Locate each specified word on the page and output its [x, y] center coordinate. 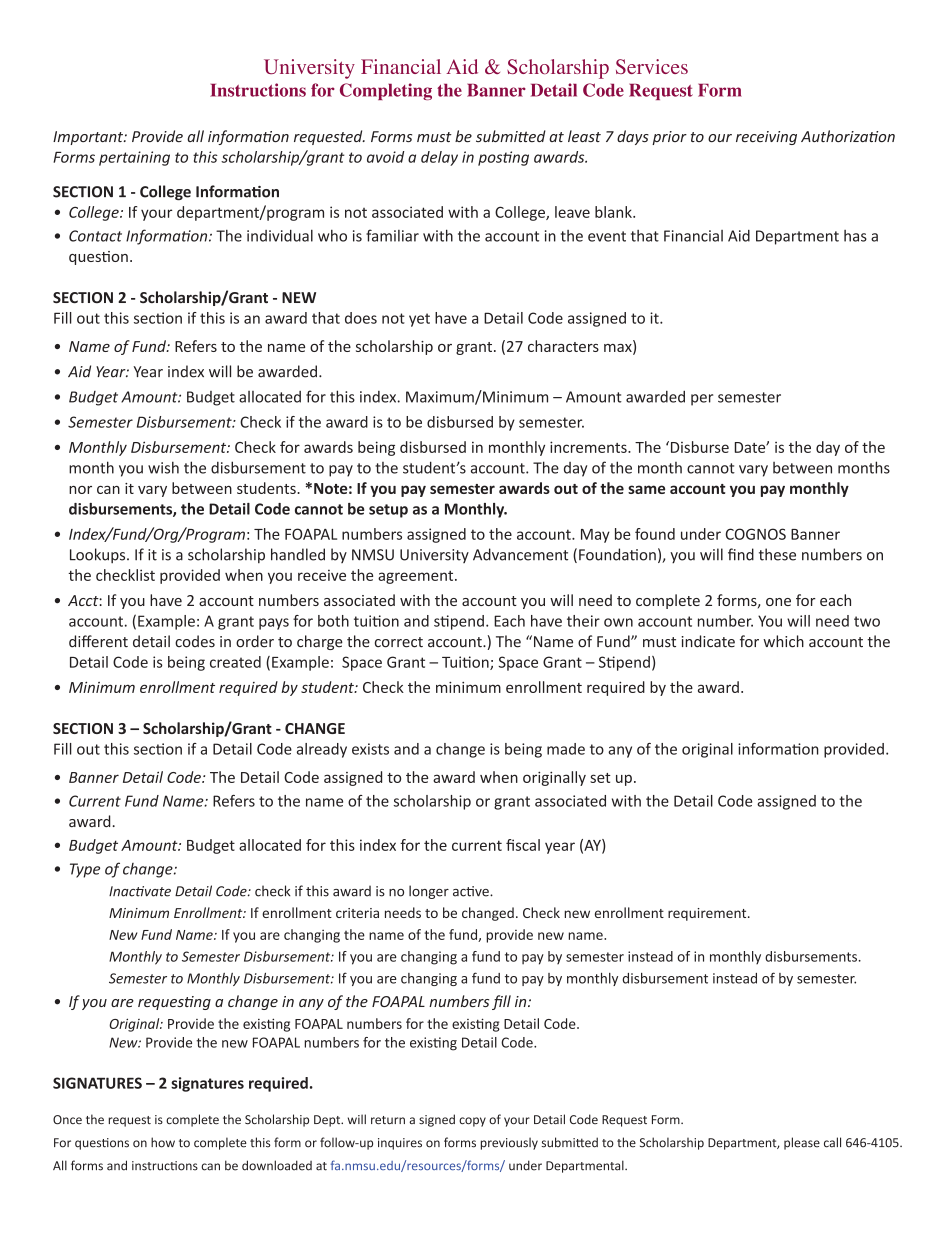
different [98, 641]
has [855, 236]
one [778, 602]
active [472, 891]
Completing [386, 91]
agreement [417, 577]
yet [419, 320]
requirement [708, 914]
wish [163, 467]
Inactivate [140, 891]
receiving [766, 138]
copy [472, 1122]
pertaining [134, 158]
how [163, 1142]
